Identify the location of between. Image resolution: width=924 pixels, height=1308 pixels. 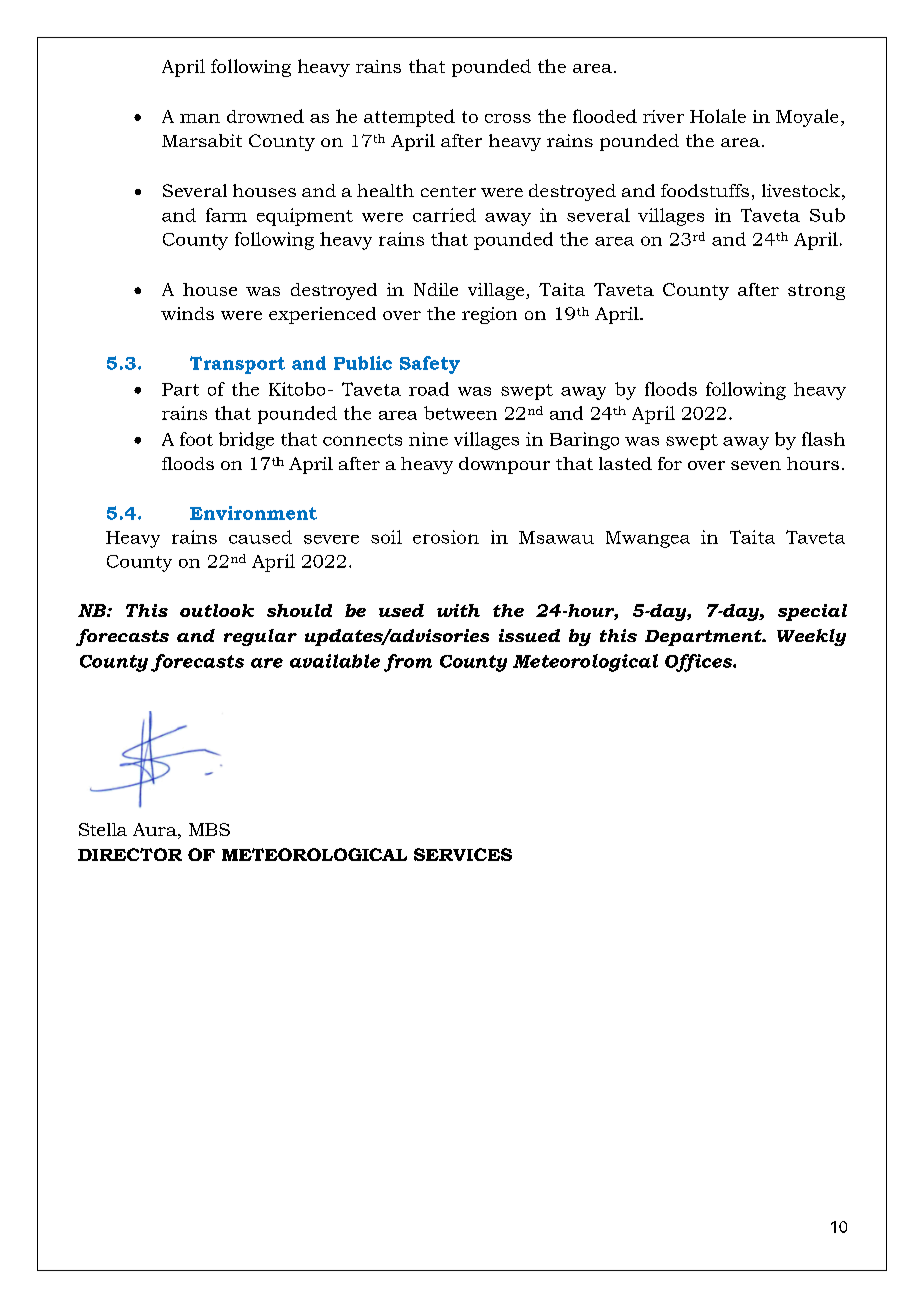
(460, 413).
